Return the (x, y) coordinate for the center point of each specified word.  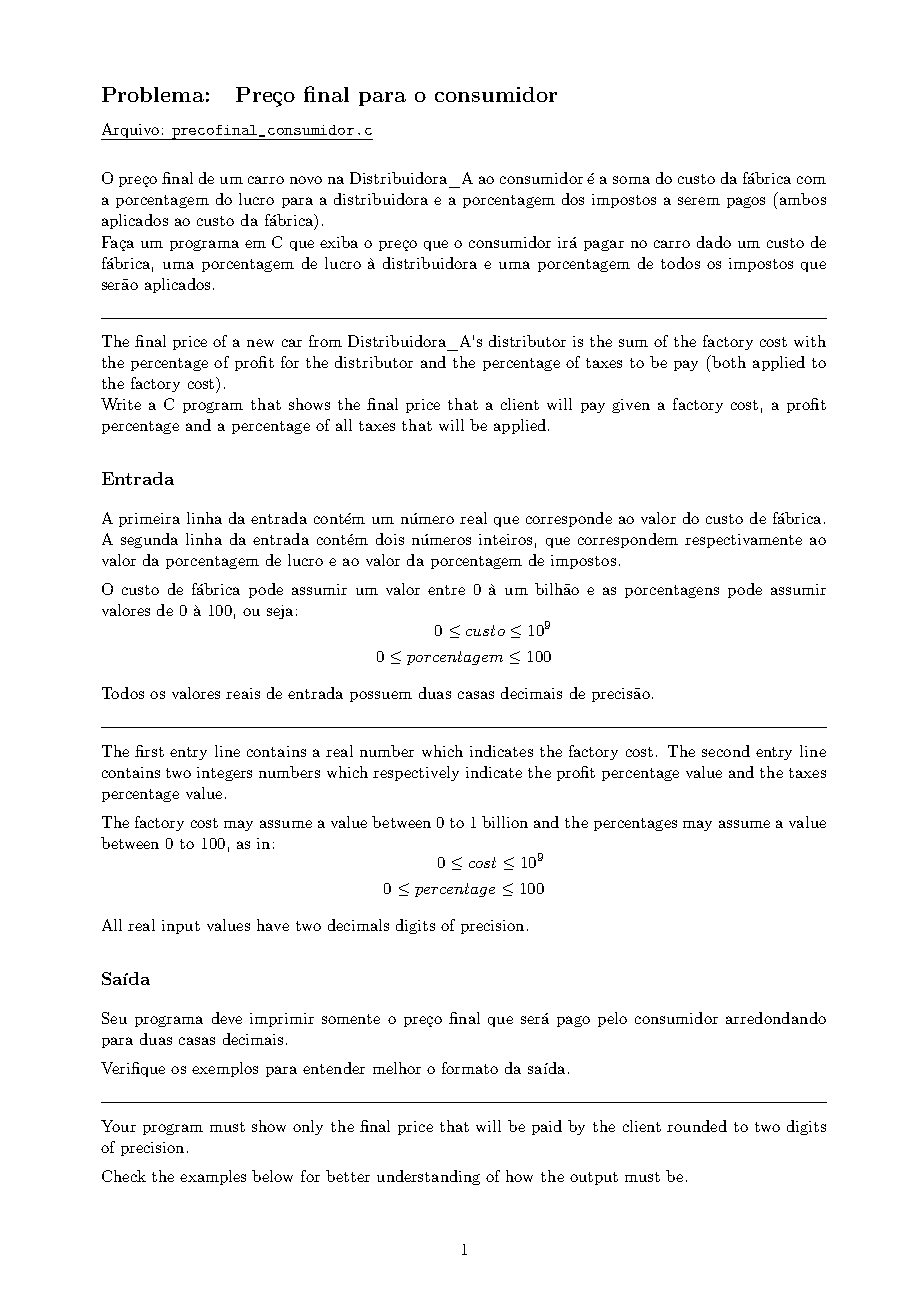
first (149, 751)
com (811, 180)
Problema (153, 94)
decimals (358, 925)
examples (213, 1177)
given (631, 406)
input (181, 927)
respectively (416, 773)
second (726, 751)
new (260, 343)
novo (306, 180)
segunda (149, 540)
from (325, 341)
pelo (612, 1019)
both (728, 361)
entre (446, 590)
